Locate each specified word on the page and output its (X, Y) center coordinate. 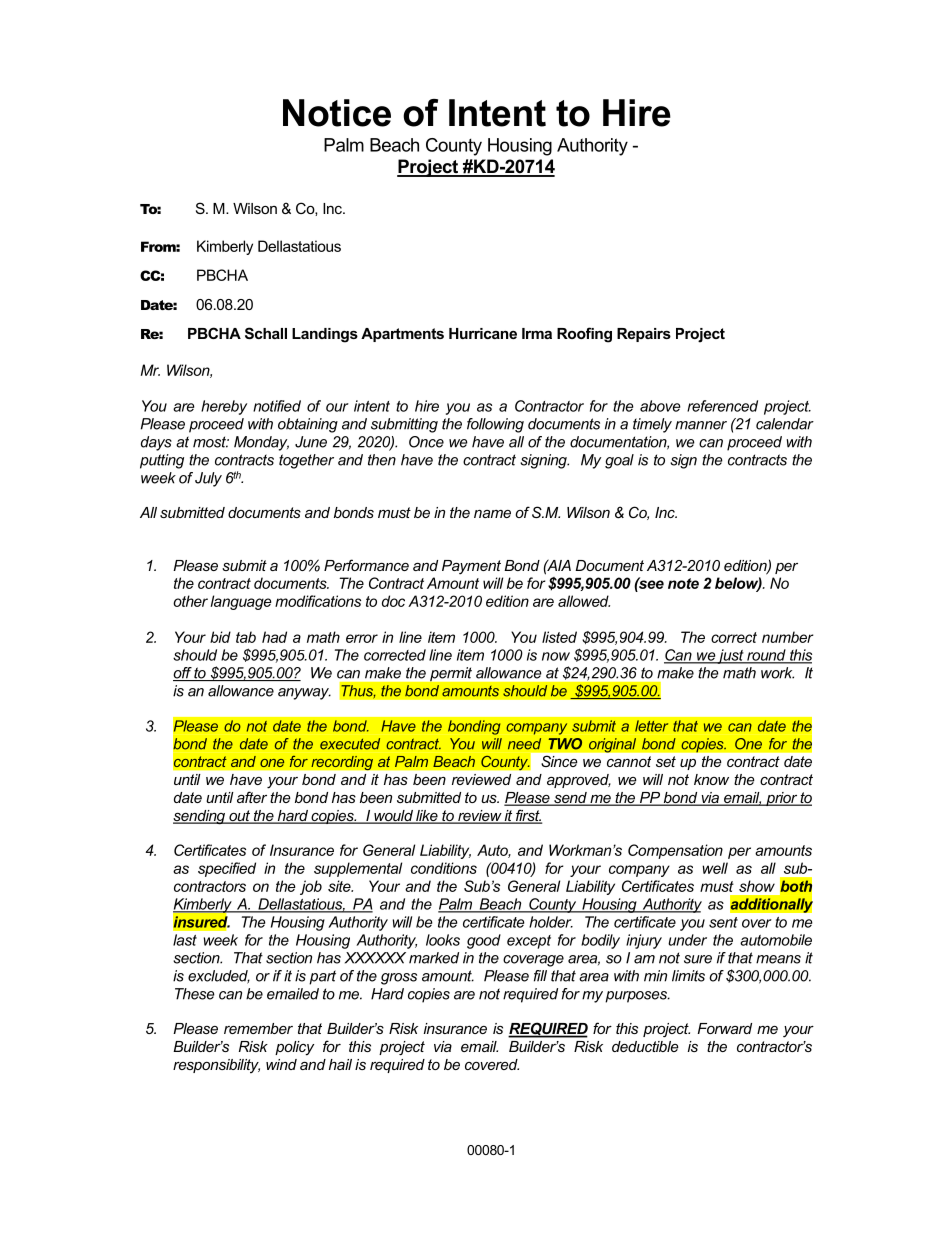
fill (540, 976)
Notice (337, 113)
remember (258, 1028)
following (495, 425)
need (524, 744)
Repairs (644, 335)
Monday (261, 443)
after (252, 797)
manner (701, 425)
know (711, 779)
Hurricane (483, 333)
